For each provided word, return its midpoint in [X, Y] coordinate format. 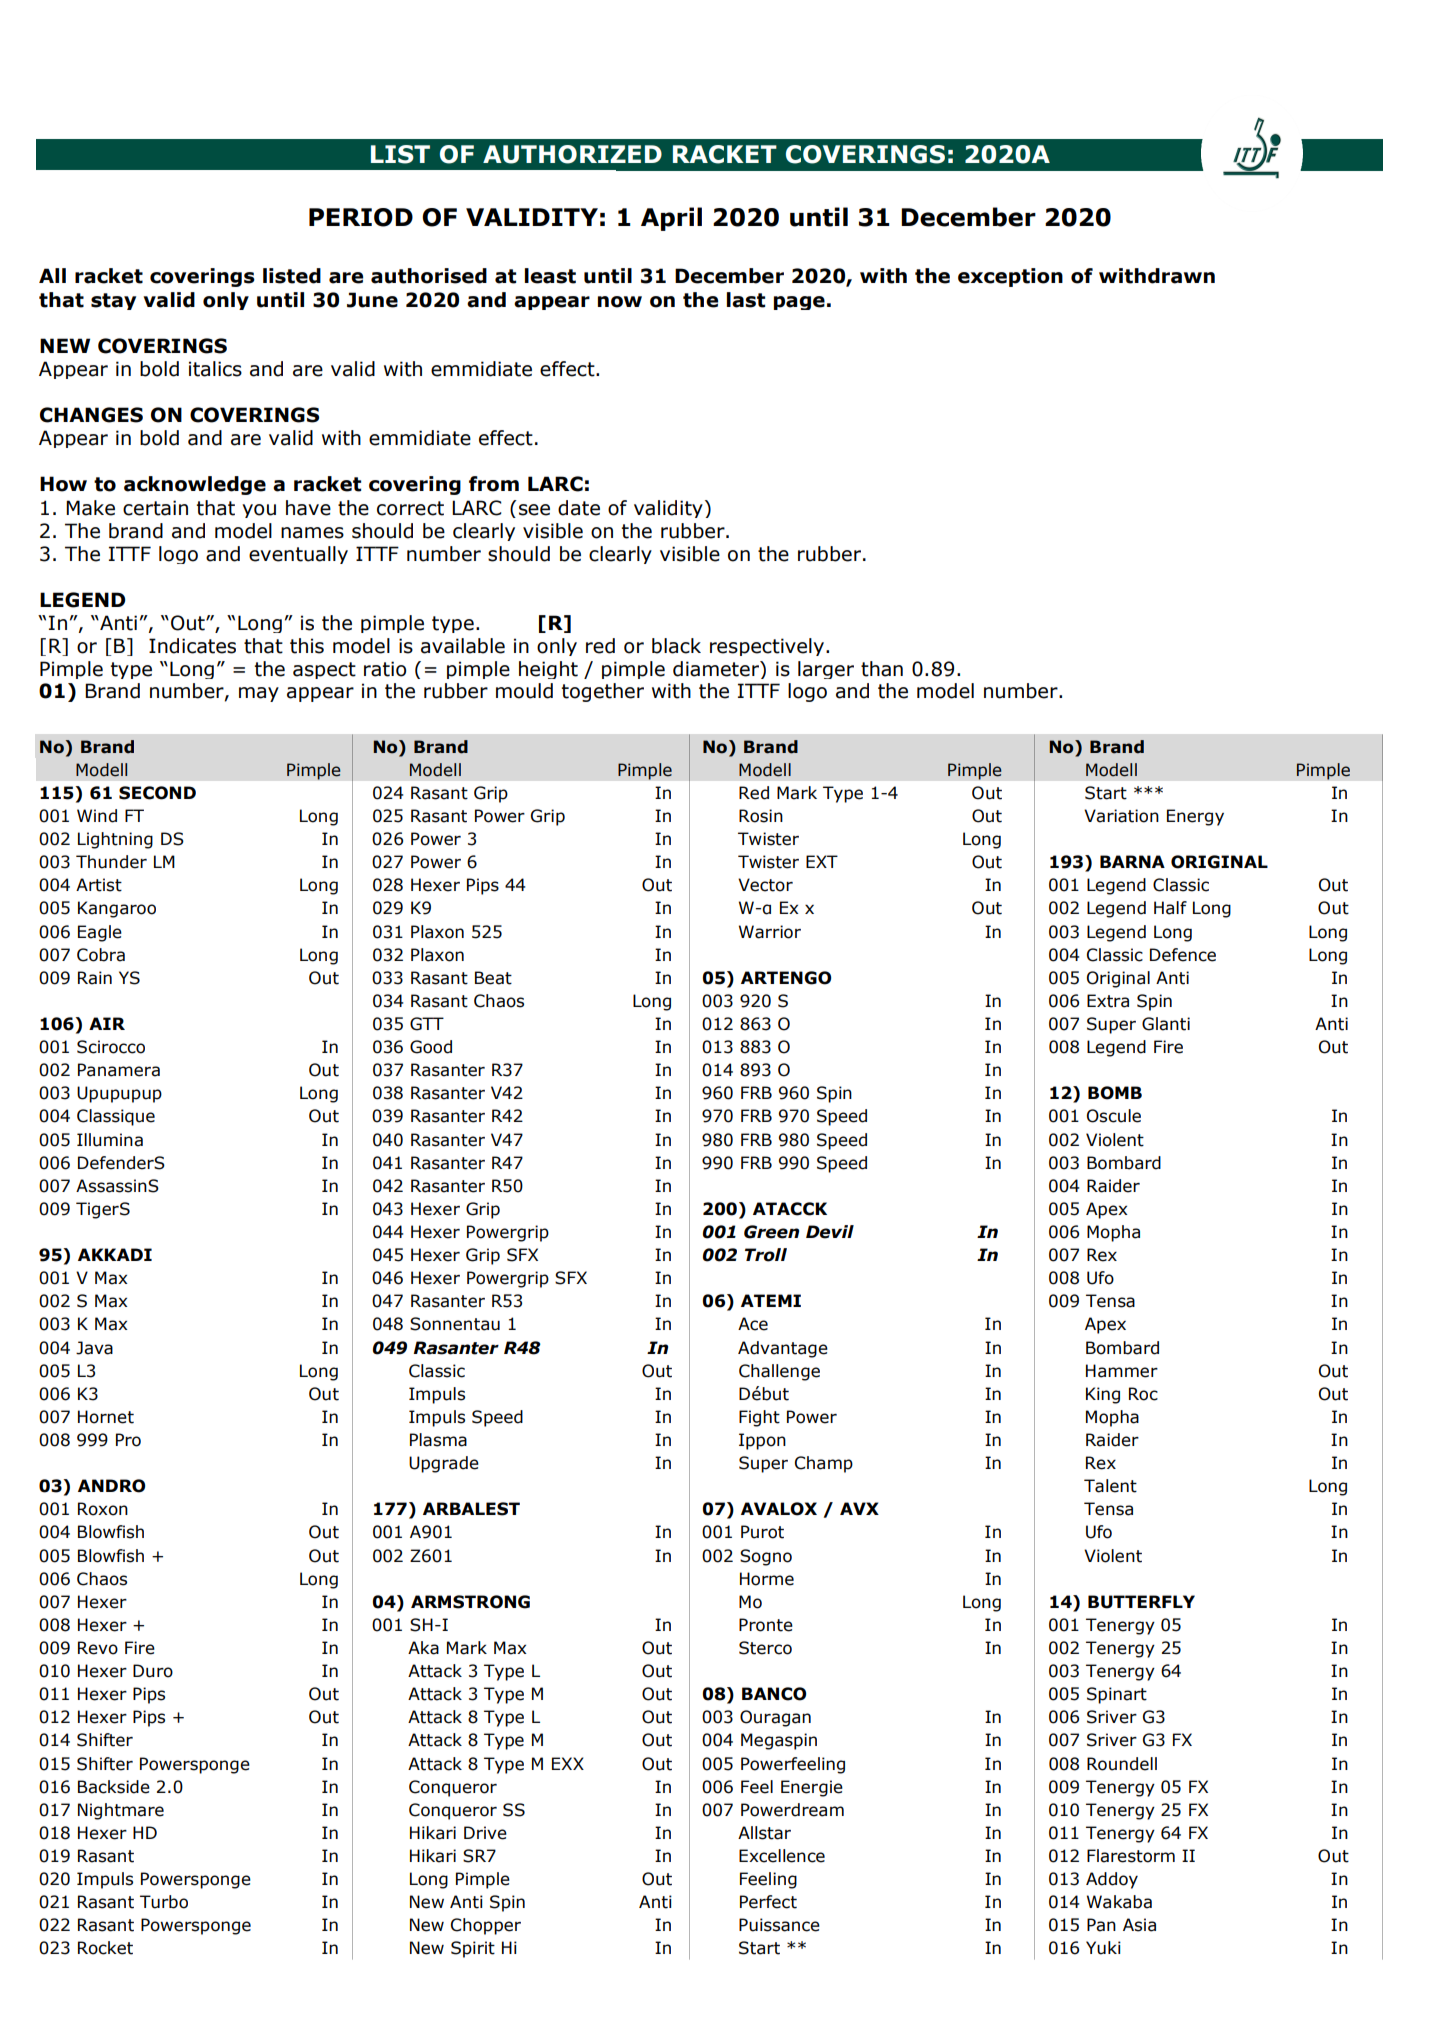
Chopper [486, 1926]
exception [1010, 277]
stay [113, 301]
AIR [107, 1023]
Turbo [164, 1902]
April [671, 219]
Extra [1108, 1001]
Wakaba [1119, 1902]
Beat [493, 978]
